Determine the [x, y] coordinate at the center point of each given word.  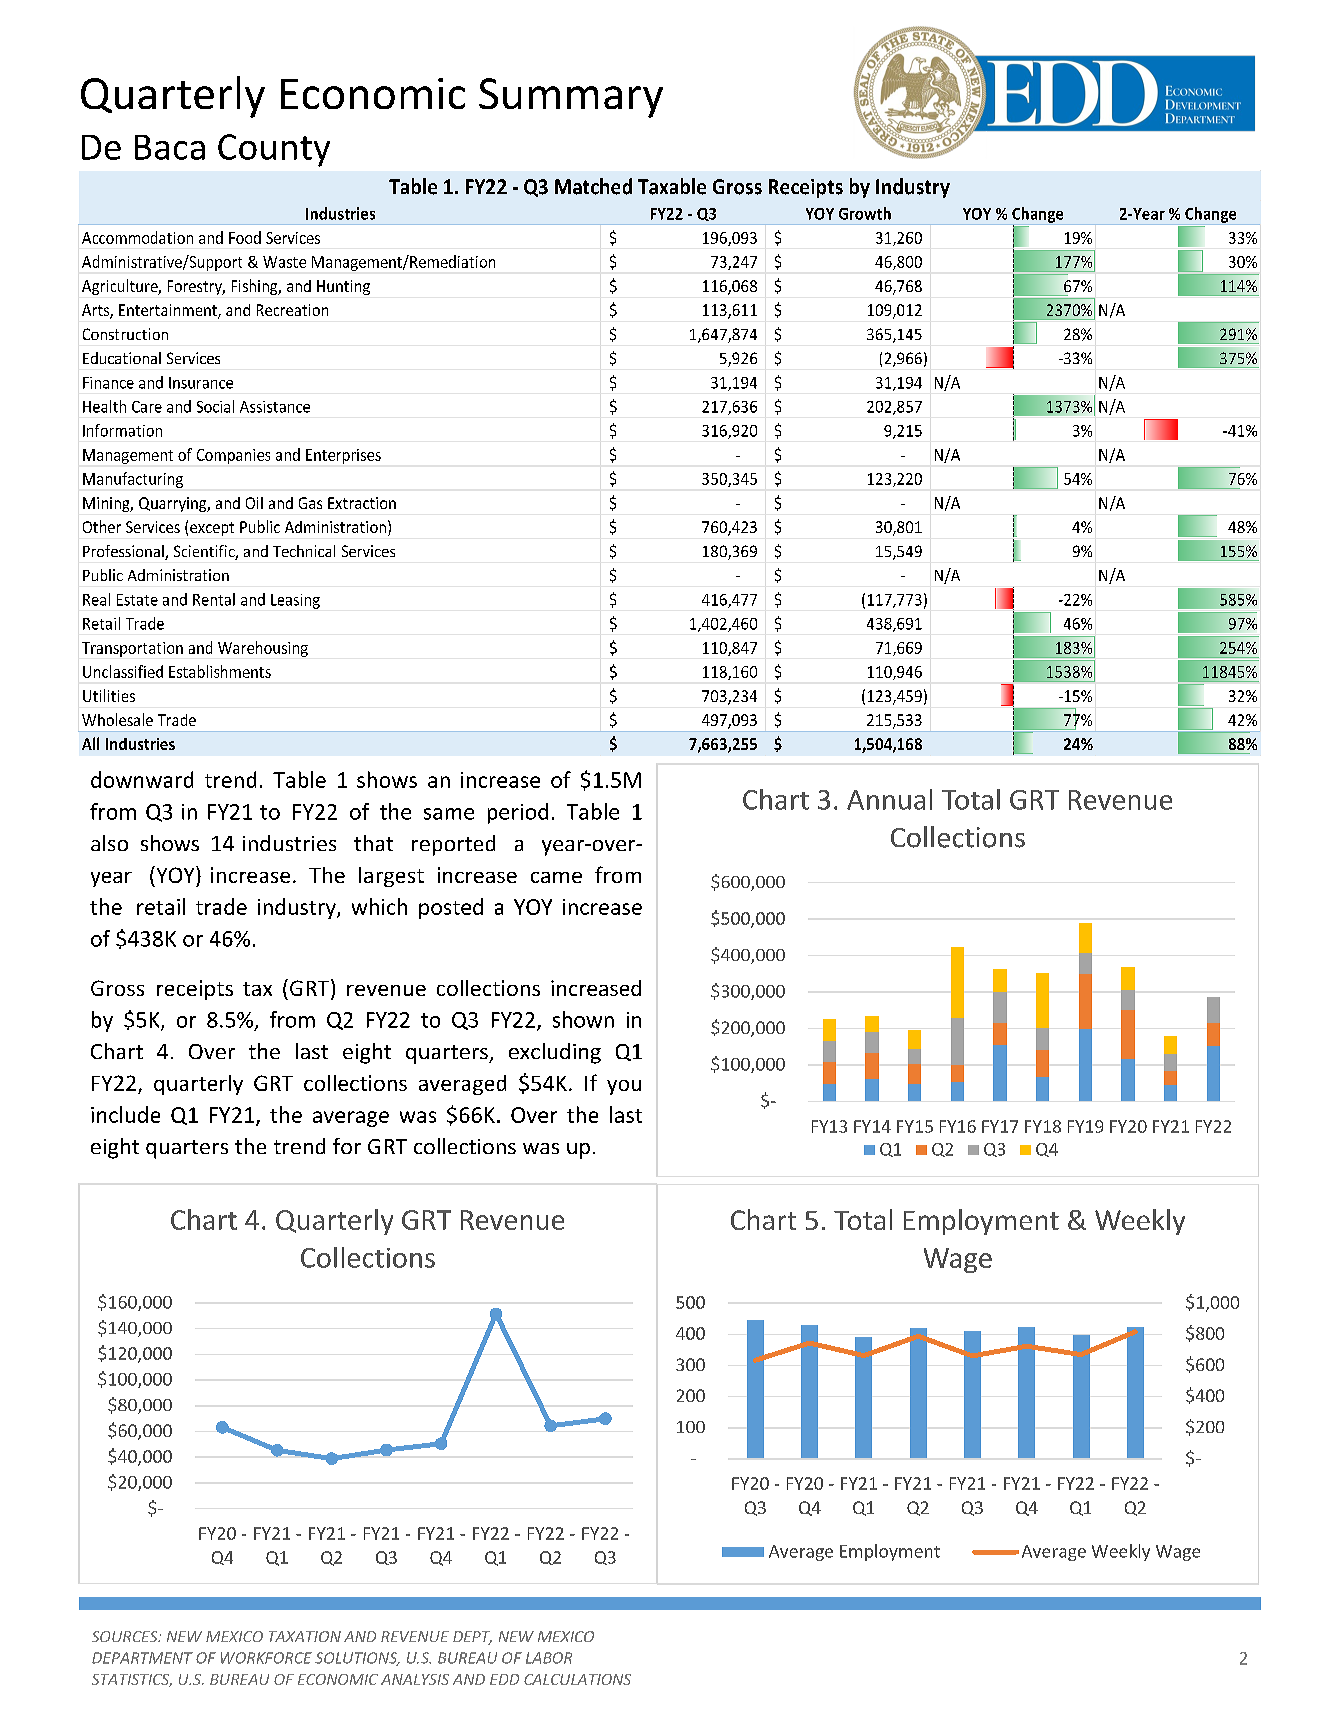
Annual [889, 799]
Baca [170, 147]
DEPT [472, 1638]
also [109, 843]
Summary [571, 98]
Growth [865, 213]
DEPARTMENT [142, 1658]
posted [451, 908]
